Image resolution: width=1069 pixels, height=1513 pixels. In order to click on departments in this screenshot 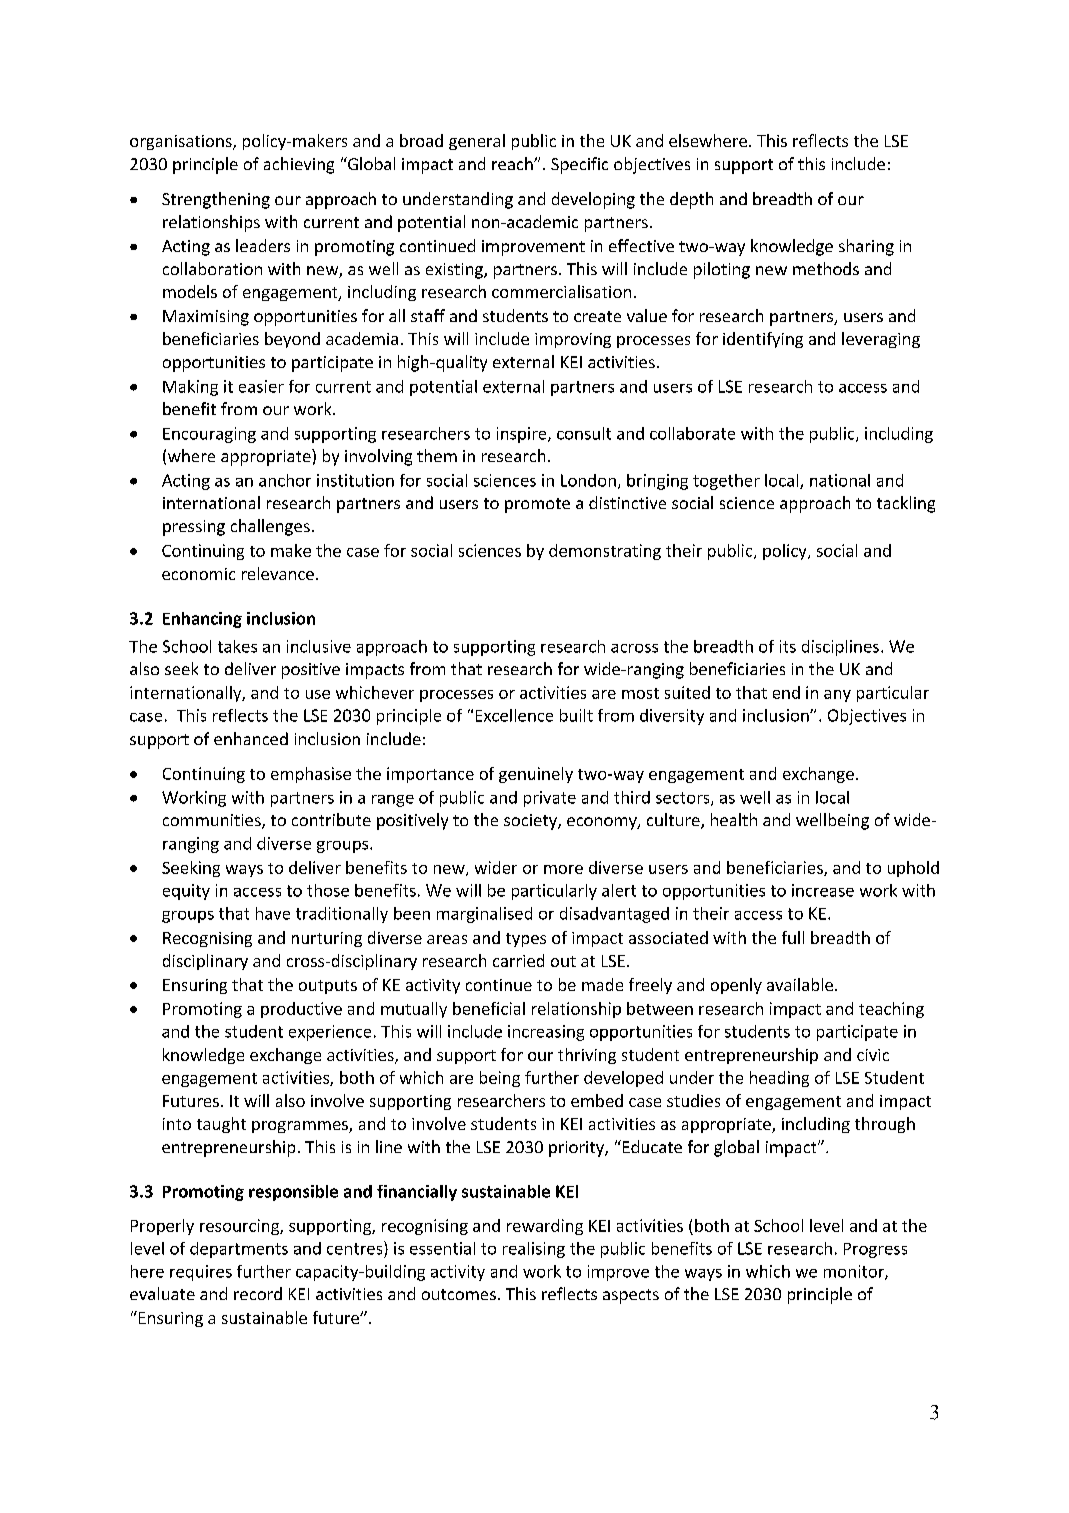, I will do `click(239, 1250)`.
